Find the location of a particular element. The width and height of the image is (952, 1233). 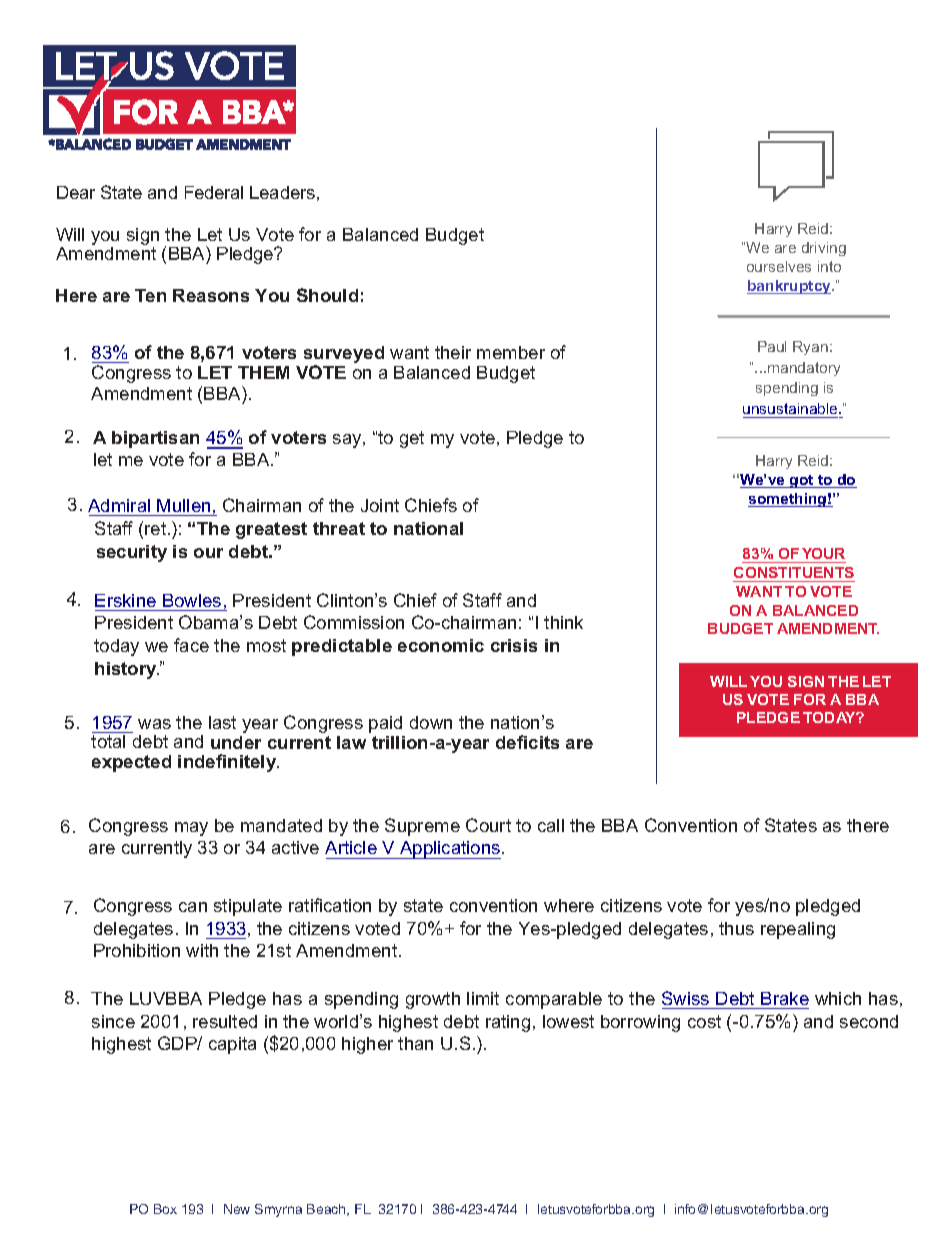

was is located at coordinates (154, 724).
